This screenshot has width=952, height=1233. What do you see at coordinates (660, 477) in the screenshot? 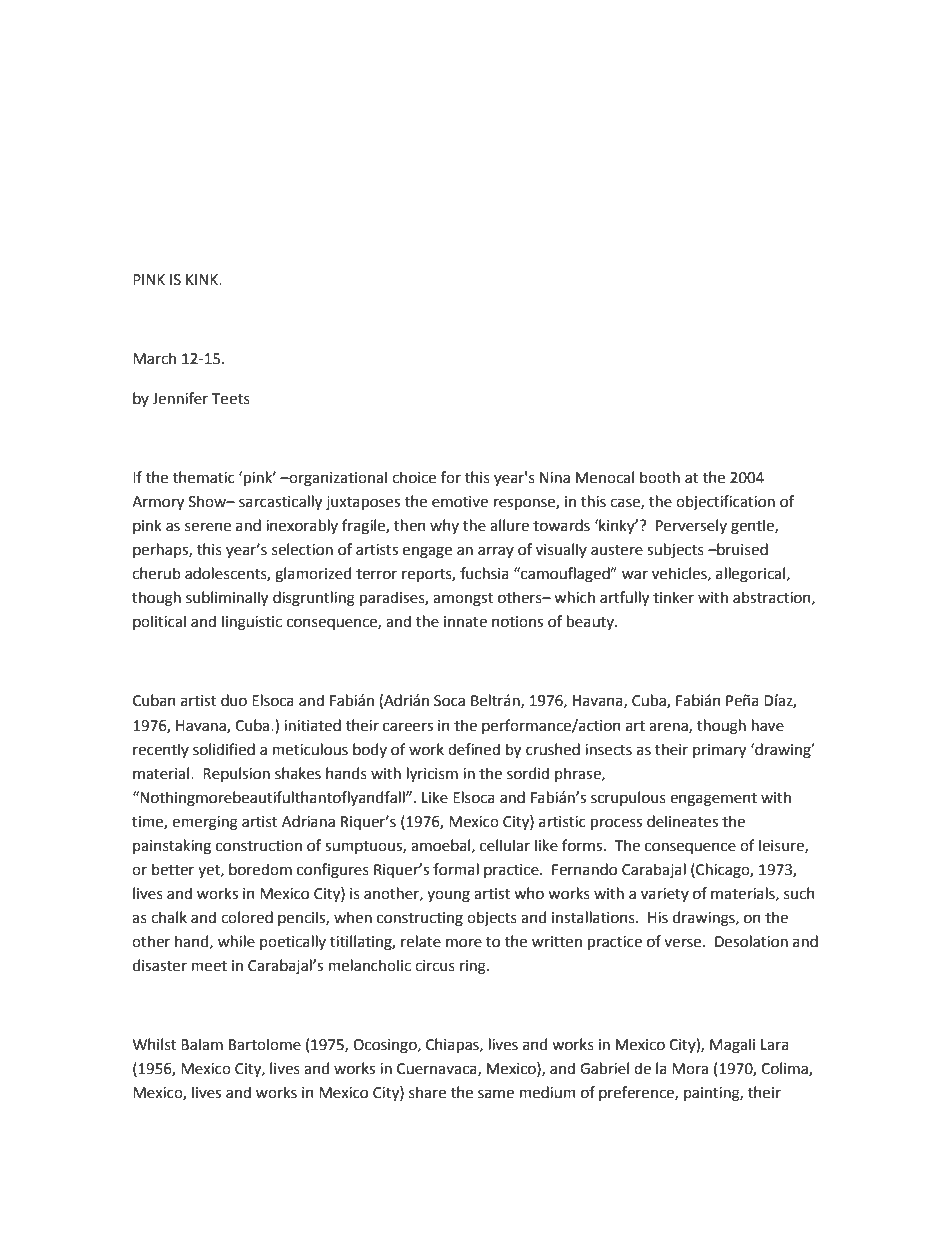
I see `booth` at bounding box center [660, 477].
